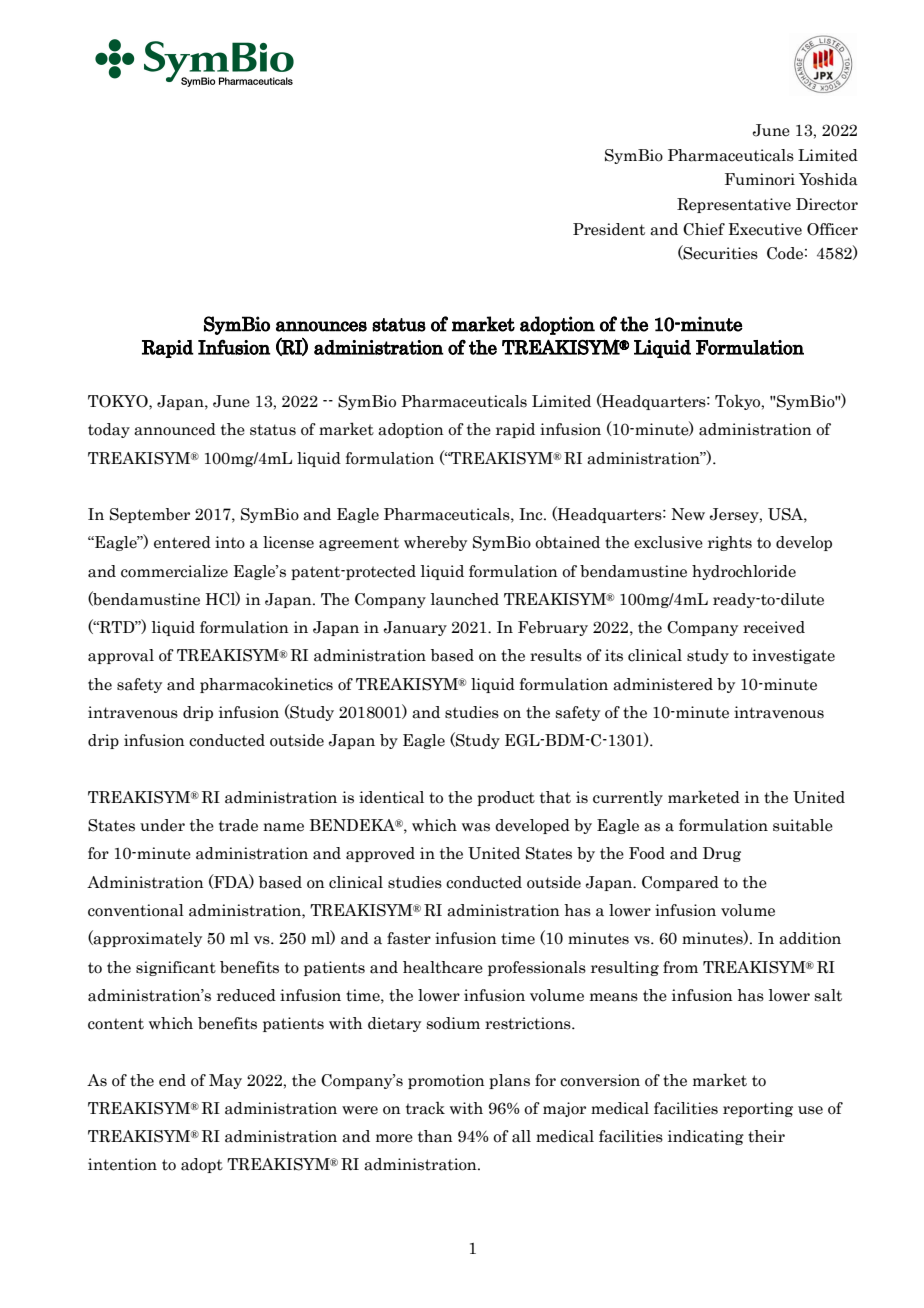 The image size is (924, 1308). I want to click on January, so click(415, 628).
